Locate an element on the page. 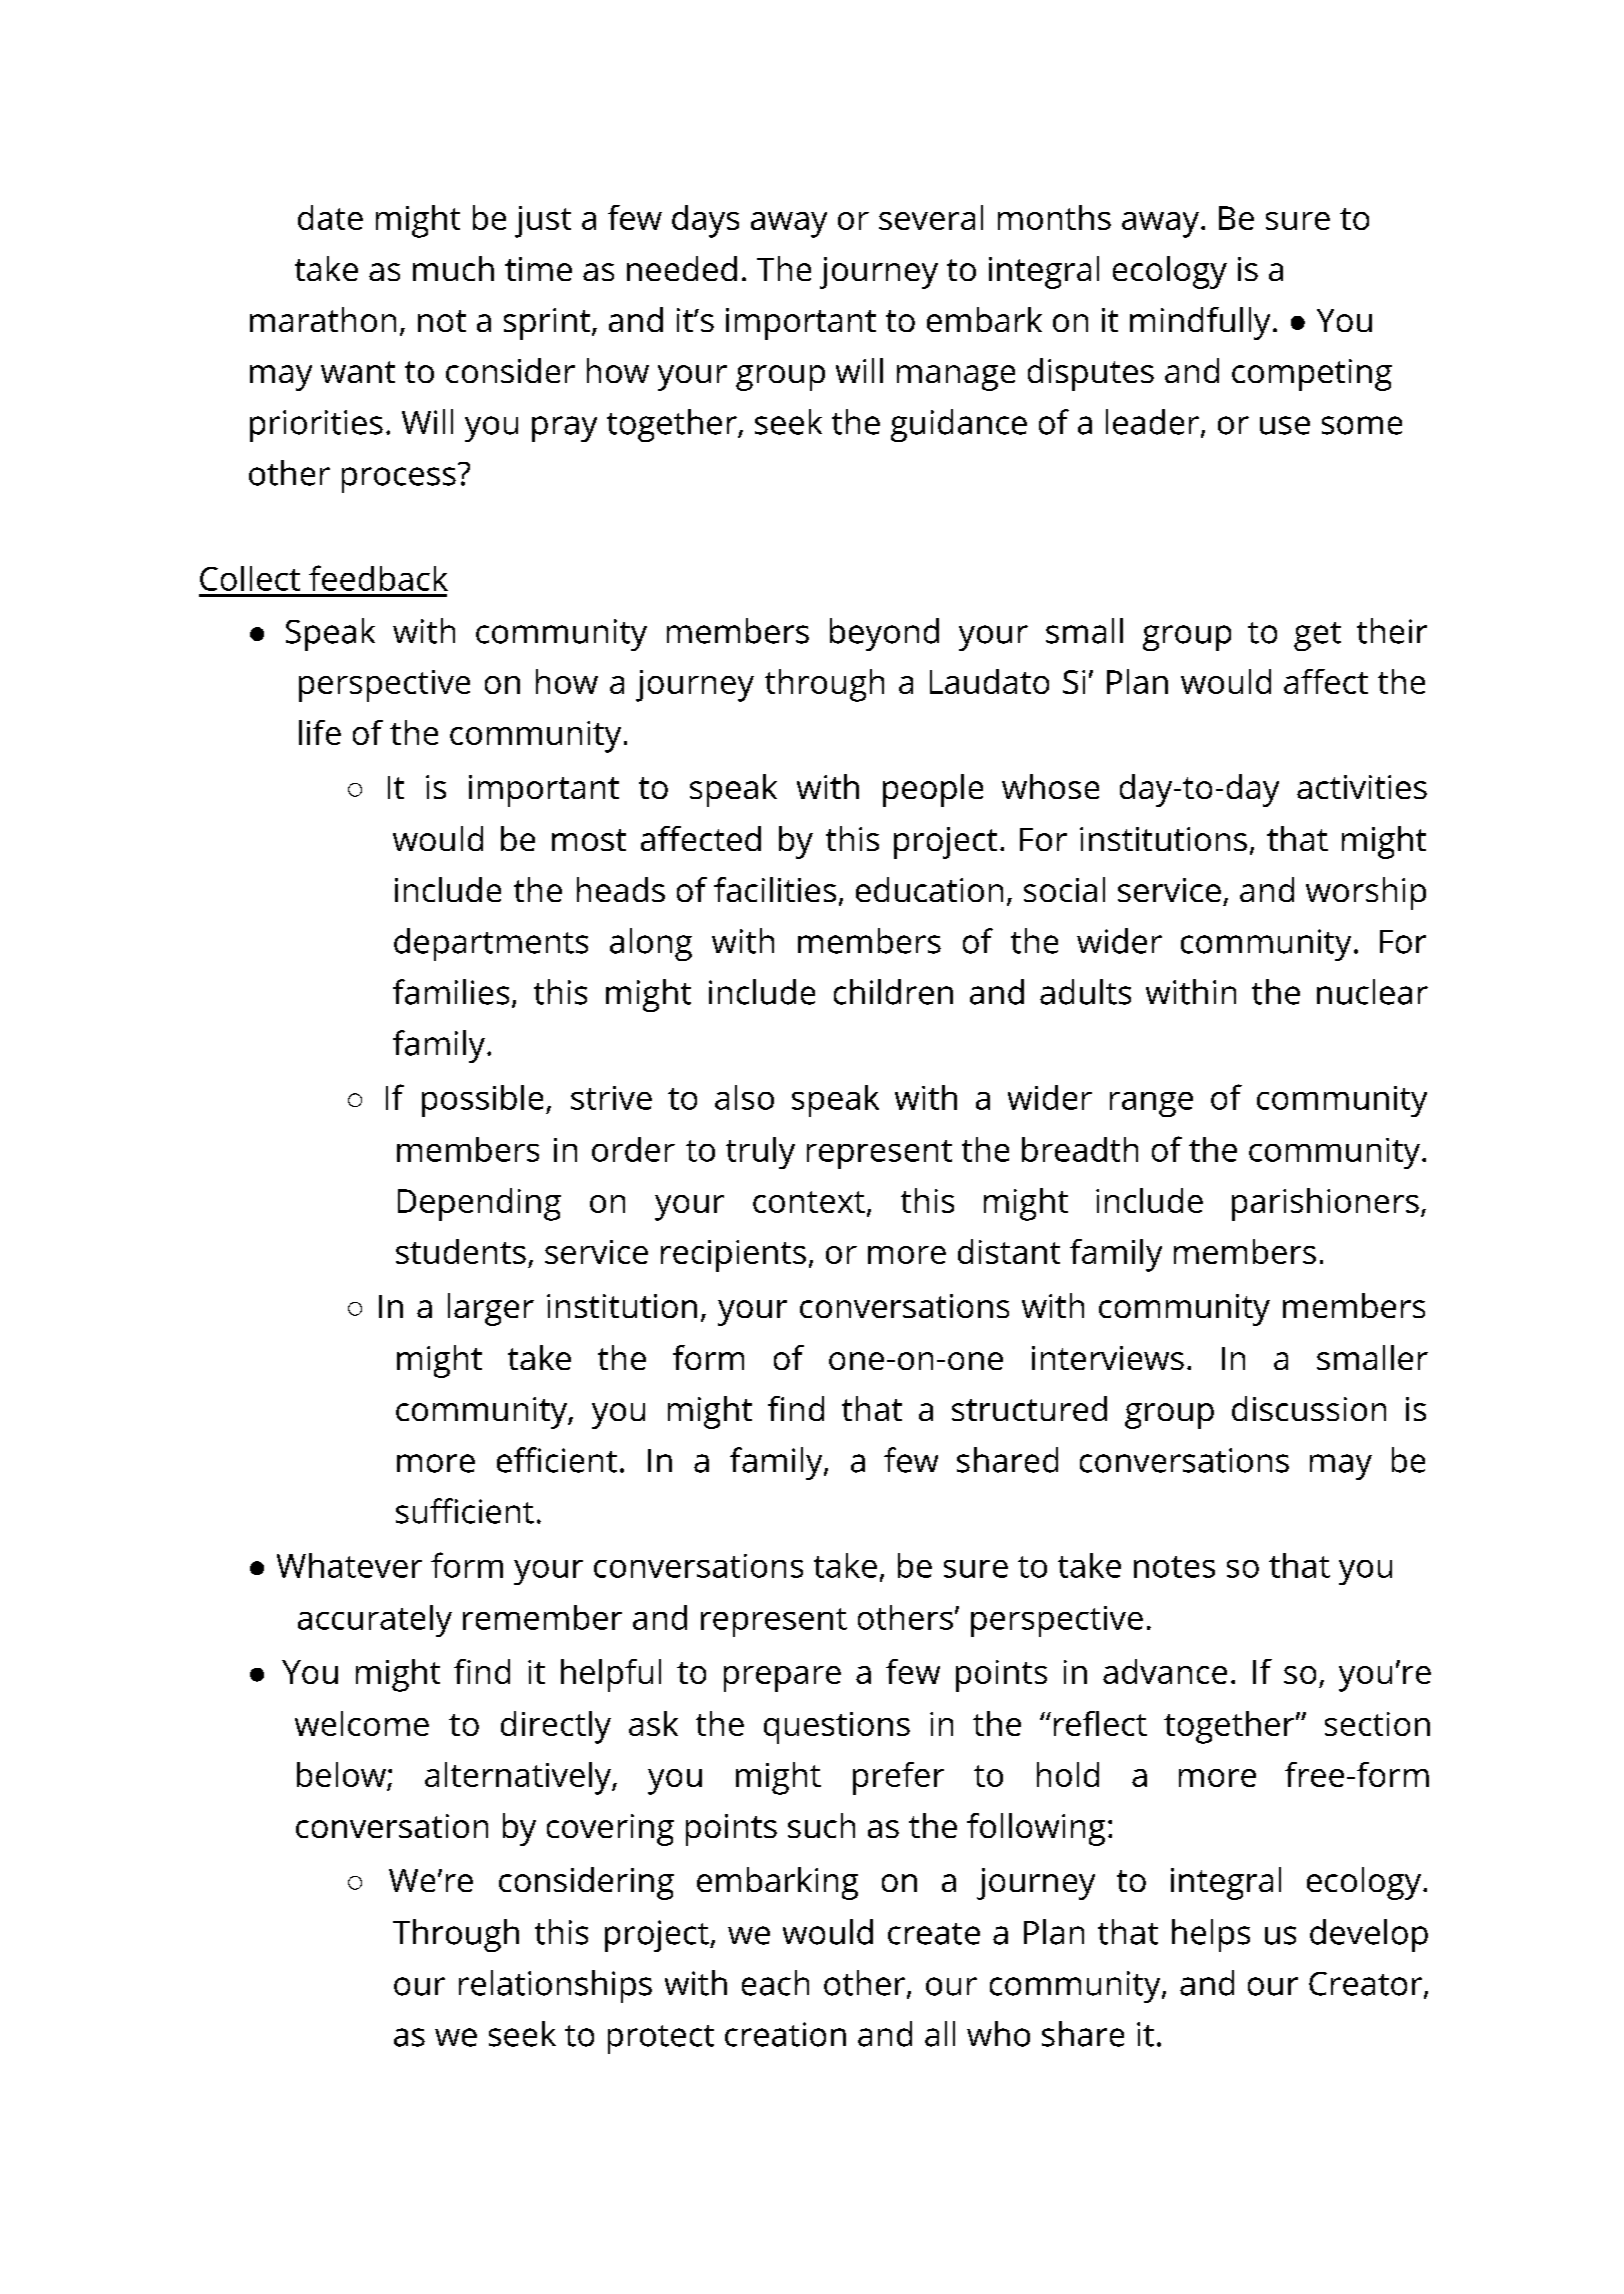 Image resolution: width=1624 pixels, height=2294 pixels. helps is located at coordinates (1211, 1935).
